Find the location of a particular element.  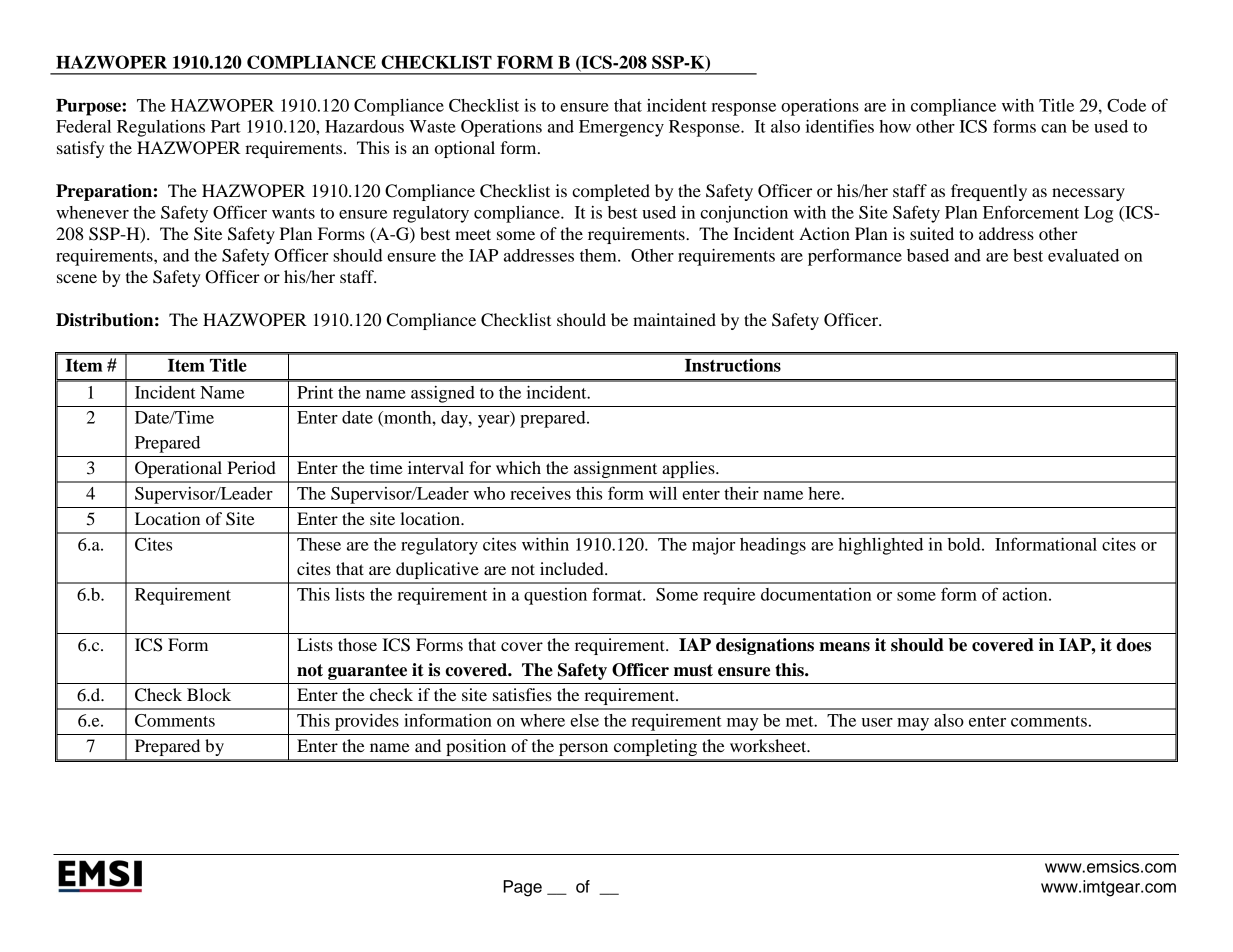

scene is located at coordinates (77, 278).
